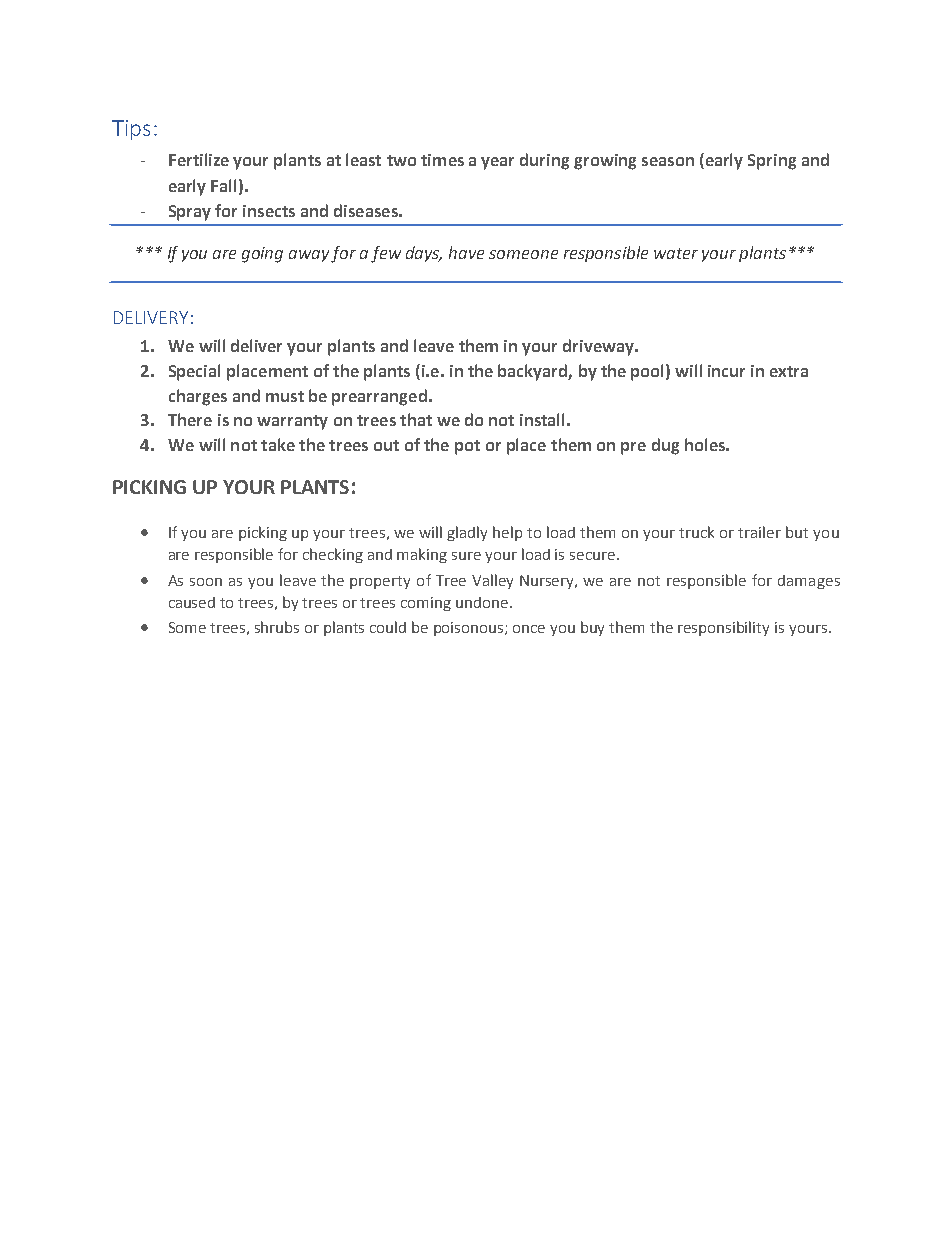 This page has width=952, height=1233. I want to click on Spring, so click(772, 162).
